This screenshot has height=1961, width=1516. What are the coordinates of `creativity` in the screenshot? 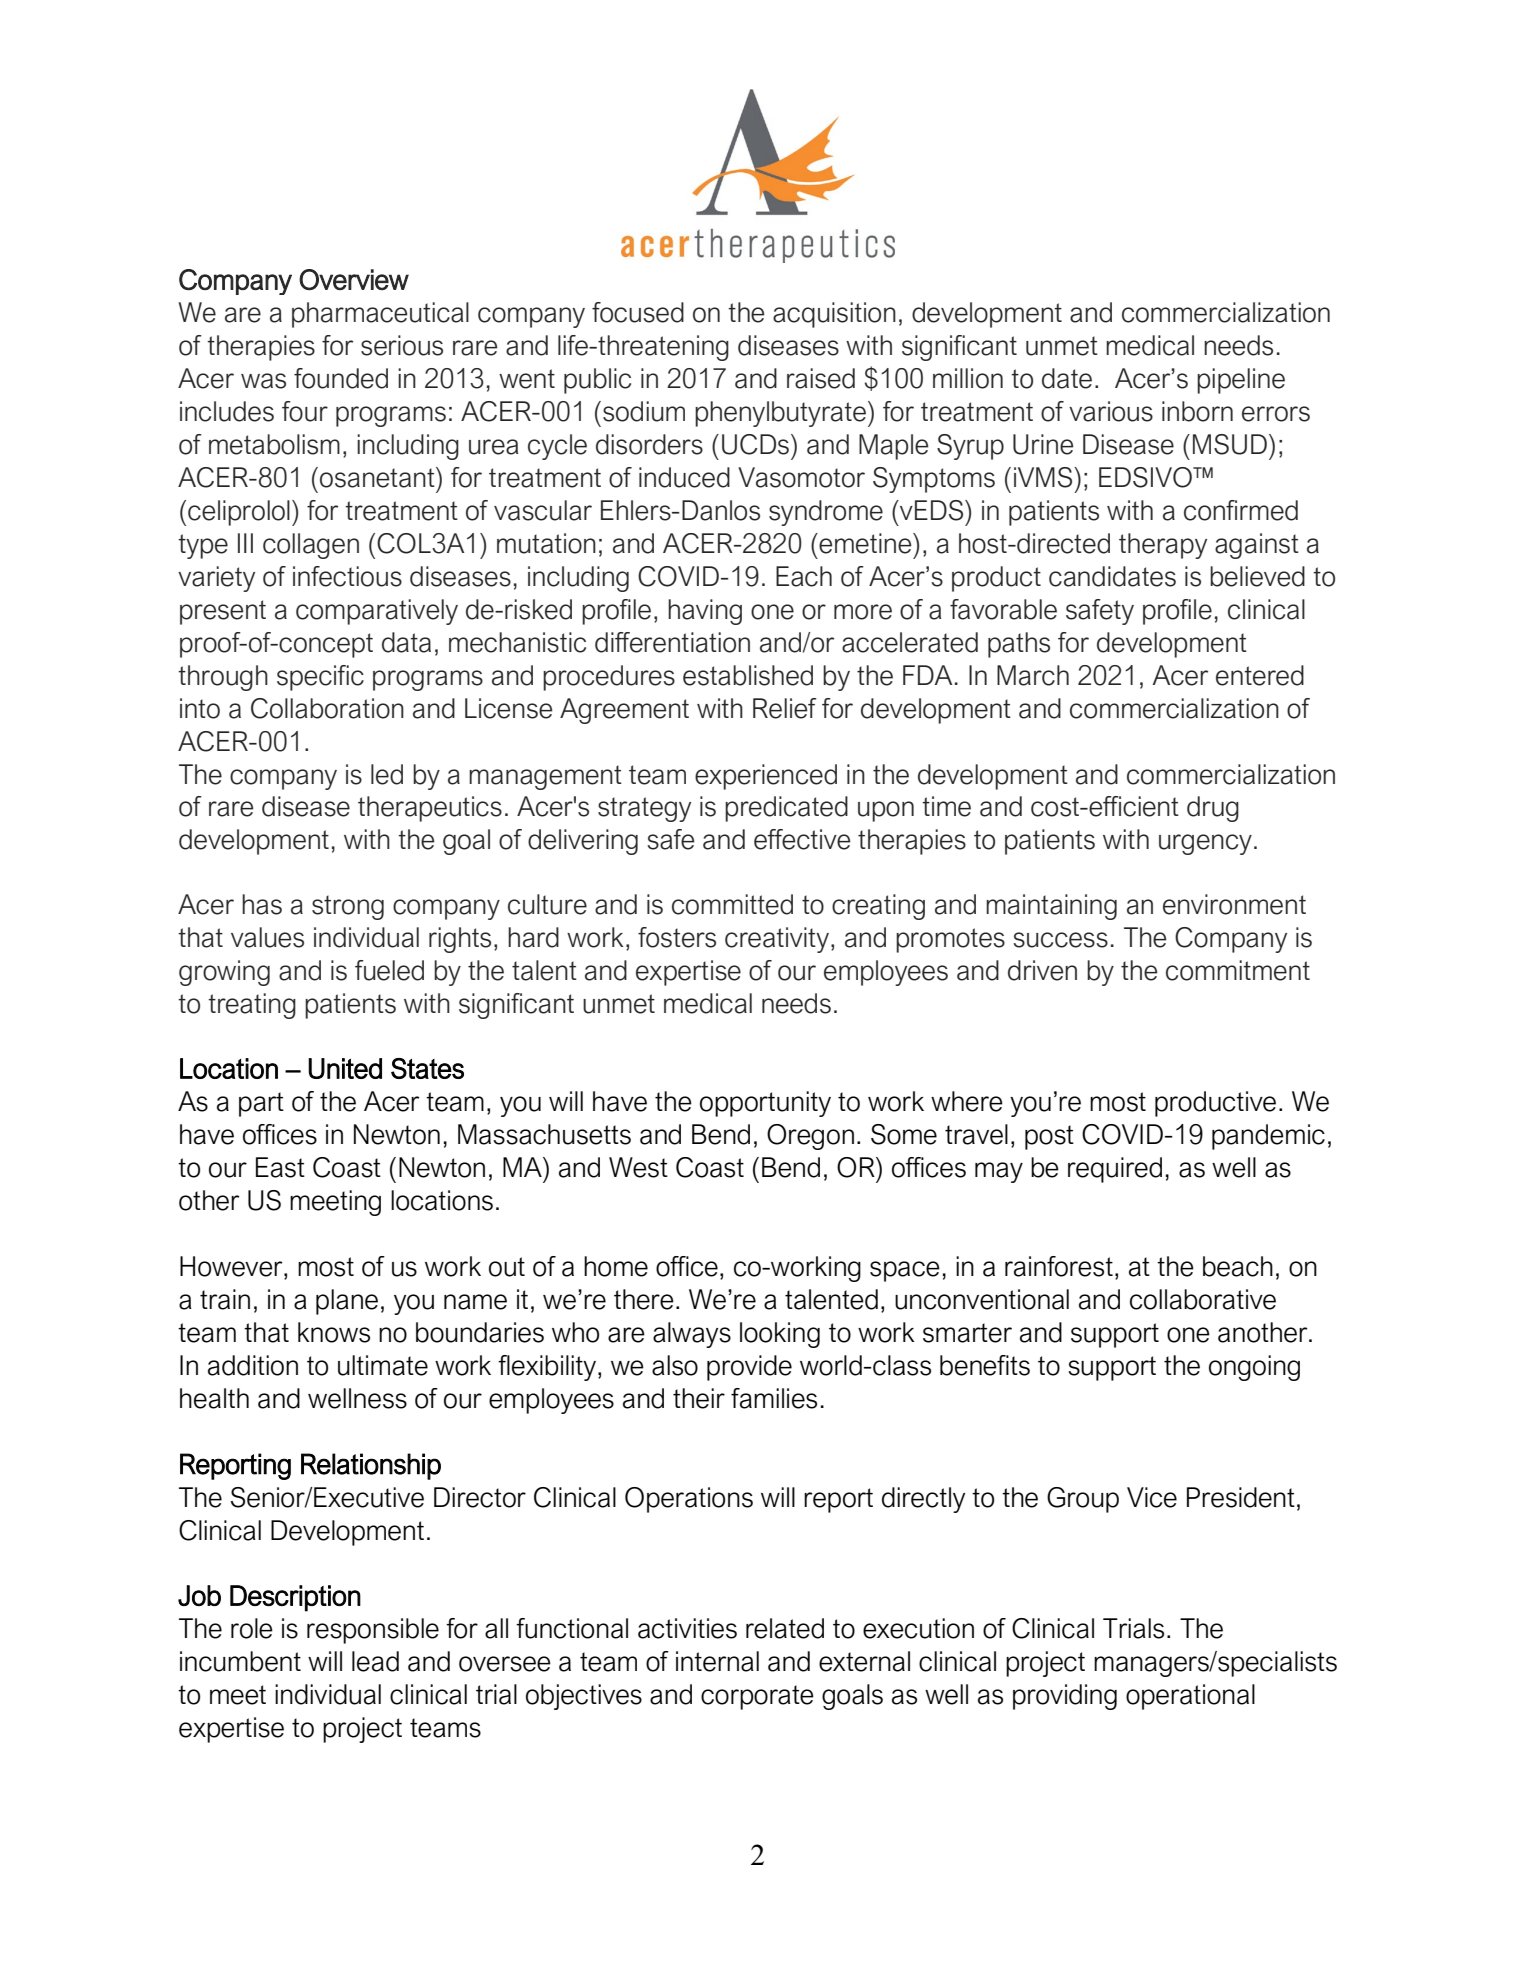 It's located at (777, 940).
